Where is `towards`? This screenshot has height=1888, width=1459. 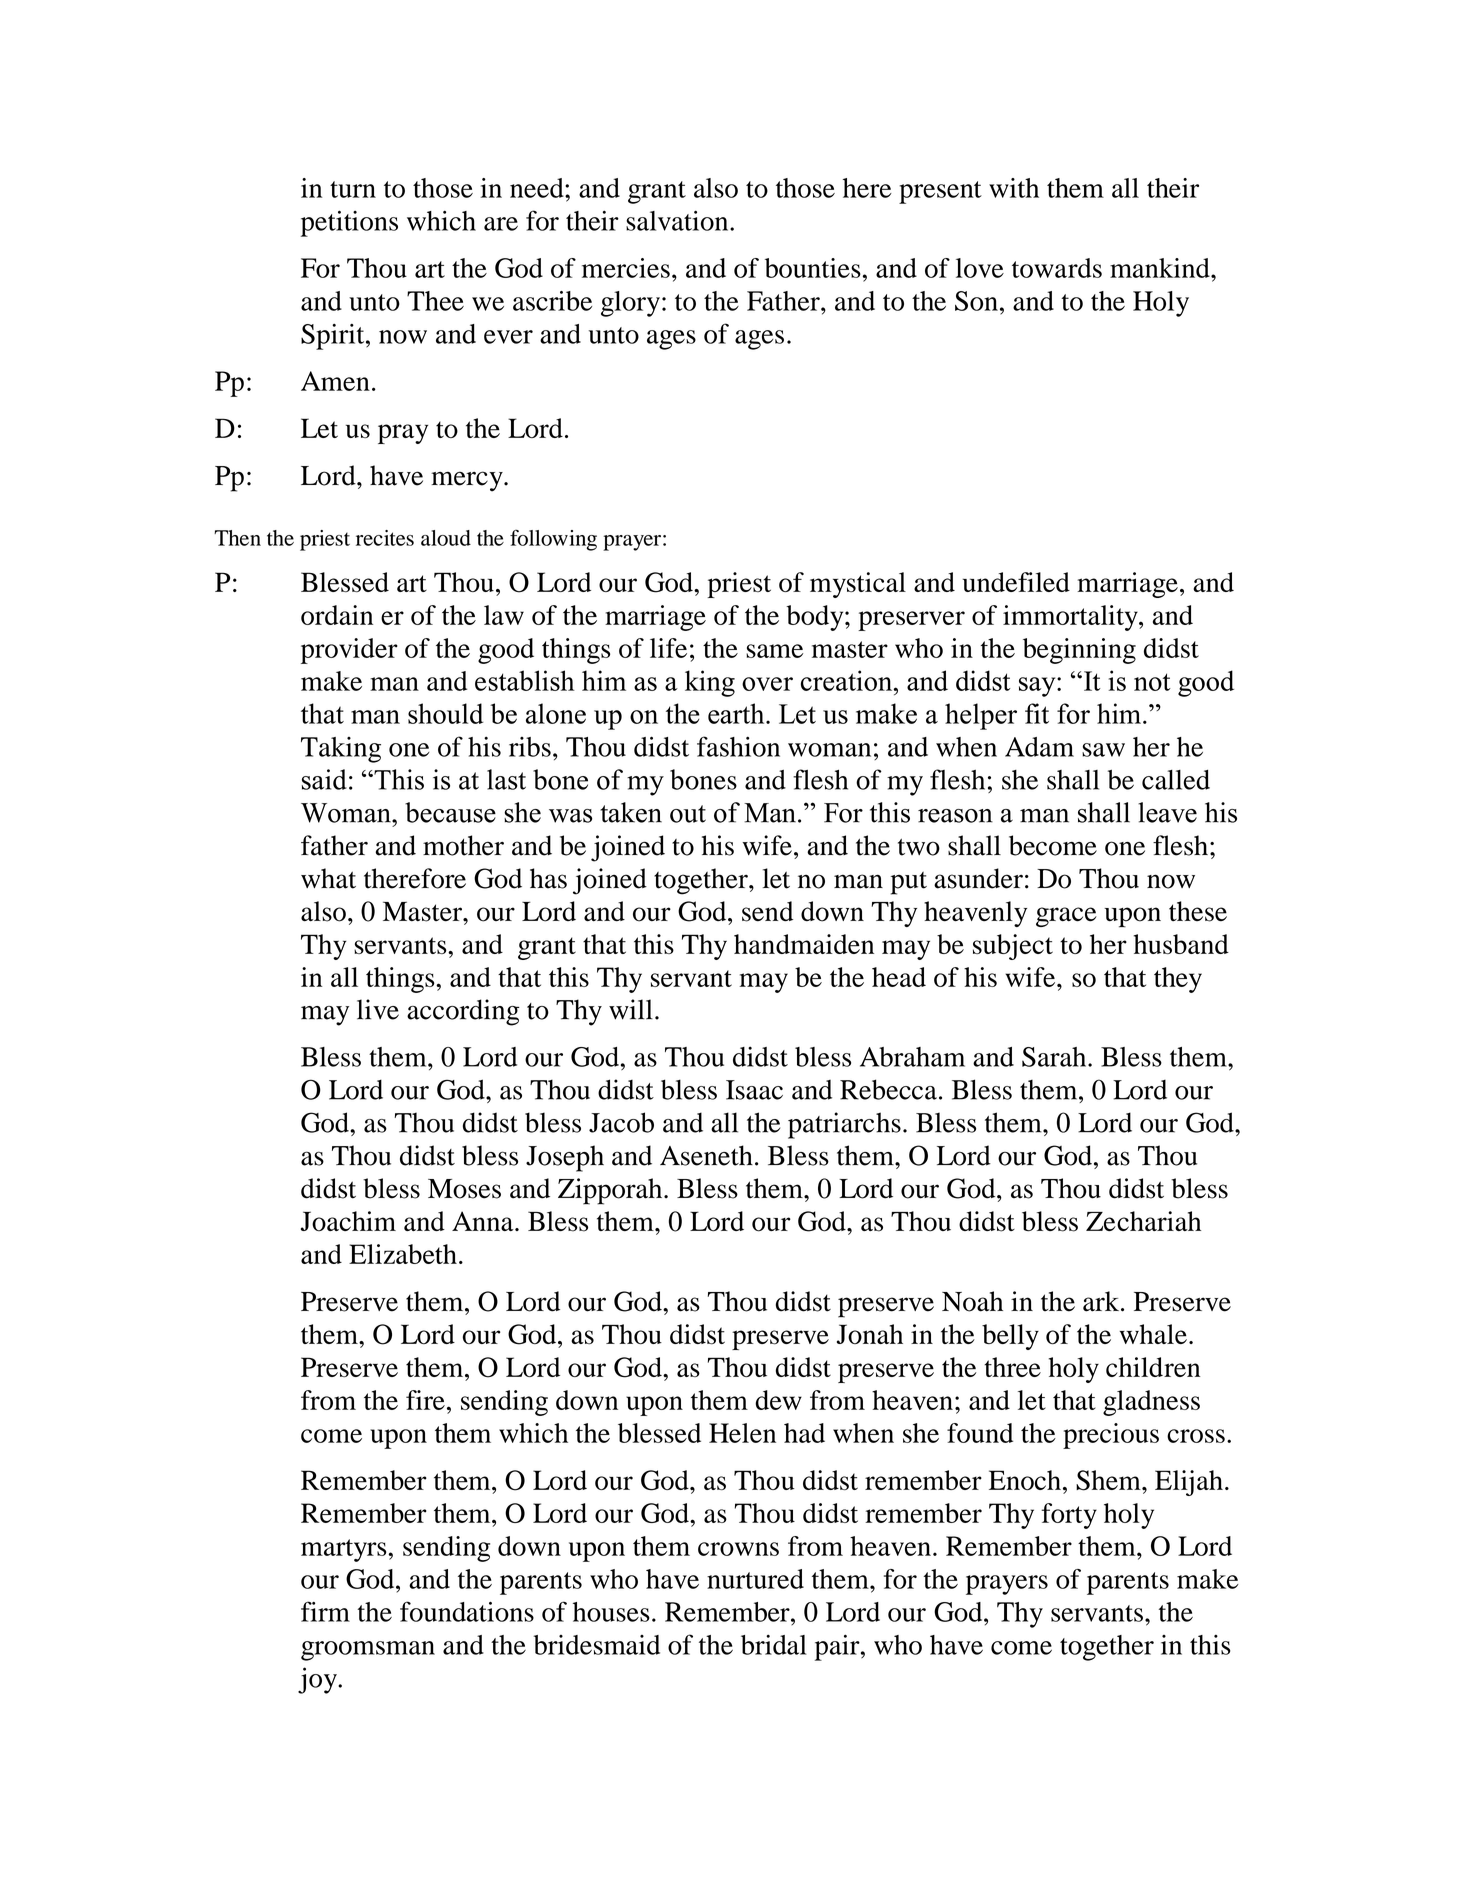 towards is located at coordinates (1057, 268).
